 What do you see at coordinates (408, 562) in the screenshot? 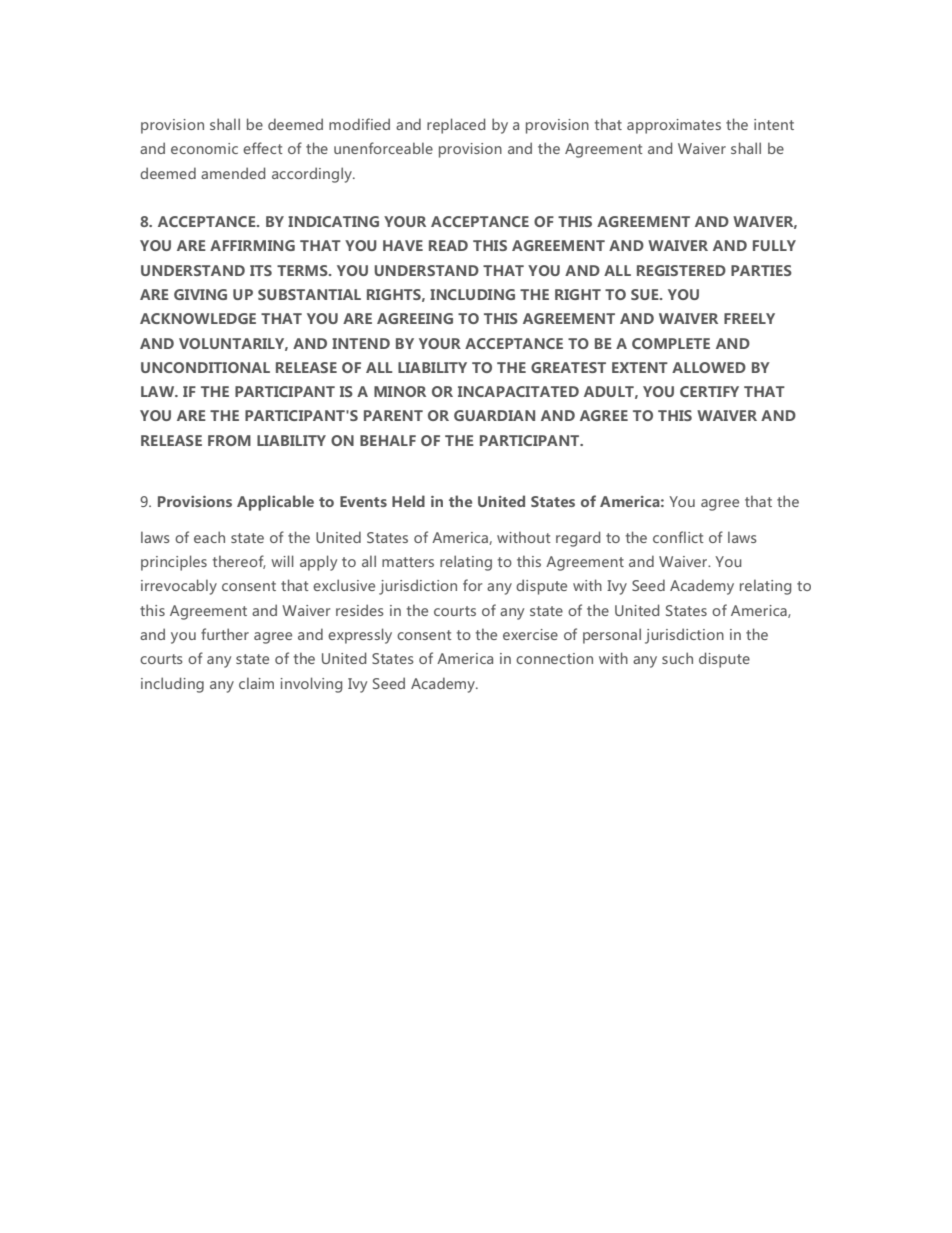
I see `matters` at bounding box center [408, 562].
